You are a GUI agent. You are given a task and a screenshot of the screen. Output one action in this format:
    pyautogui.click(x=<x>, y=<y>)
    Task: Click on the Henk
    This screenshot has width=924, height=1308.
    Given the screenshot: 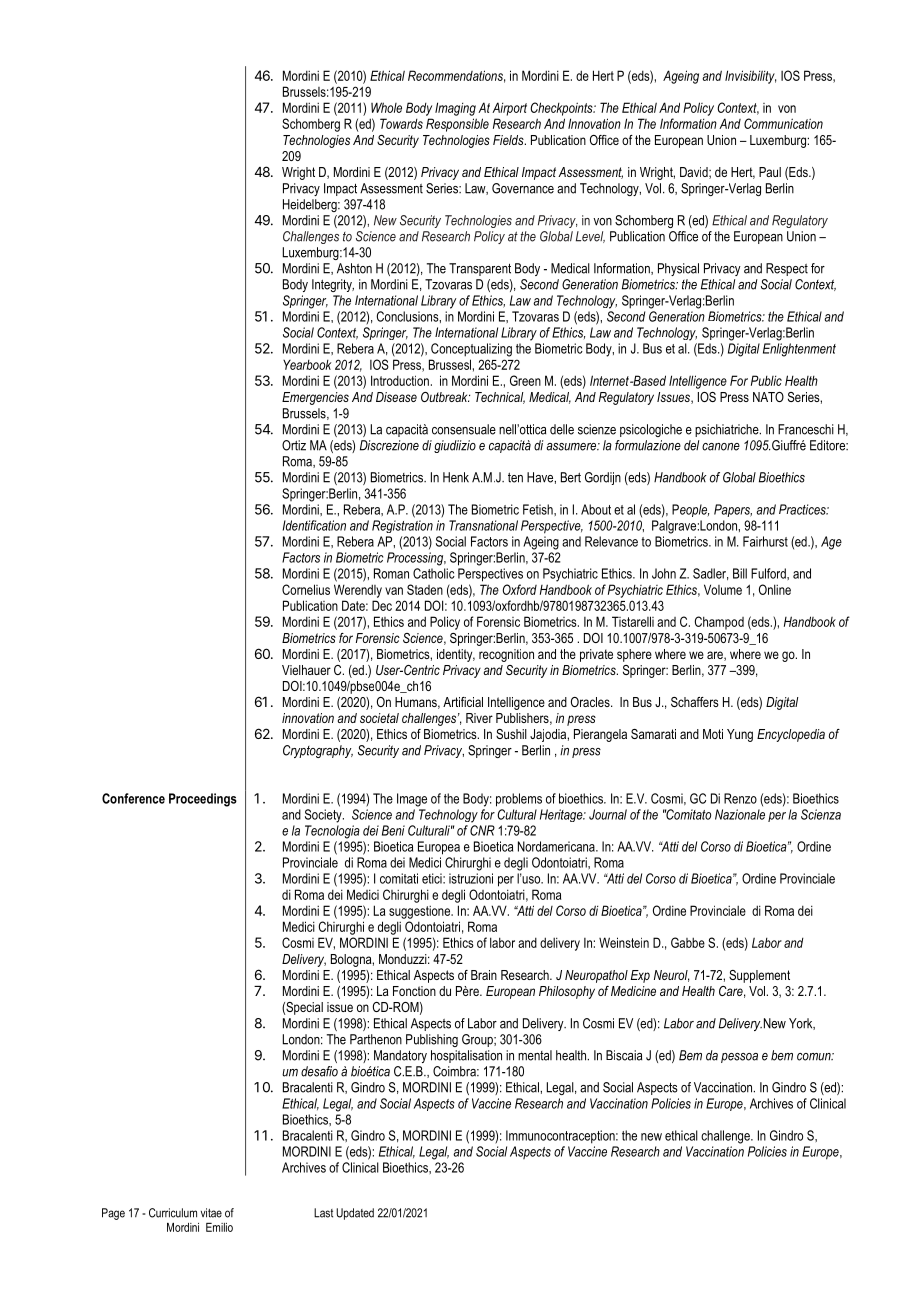 What is the action you would take?
    pyautogui.click(x=456, y=477)
